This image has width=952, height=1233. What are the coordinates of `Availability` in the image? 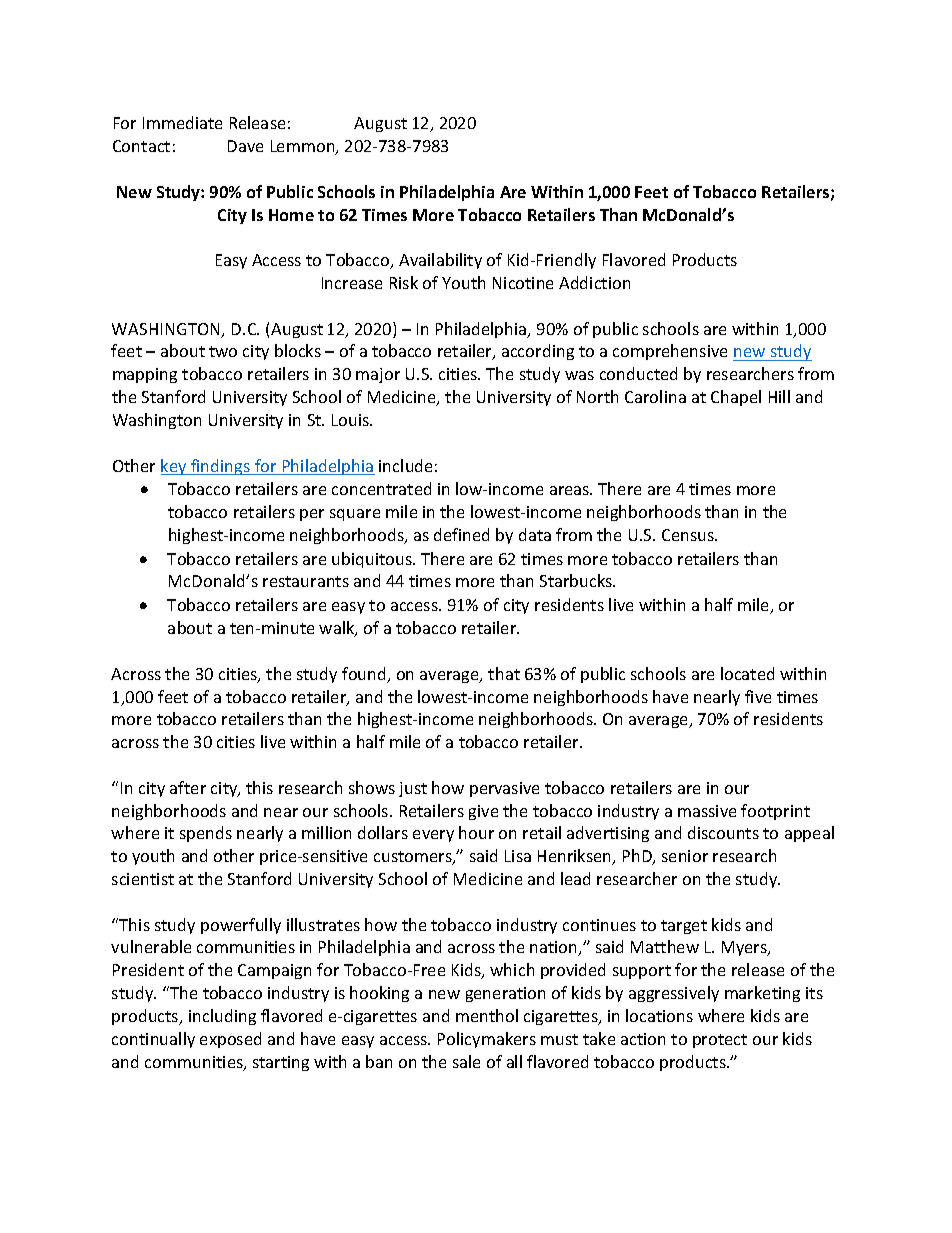 It's located at (440, 261).
